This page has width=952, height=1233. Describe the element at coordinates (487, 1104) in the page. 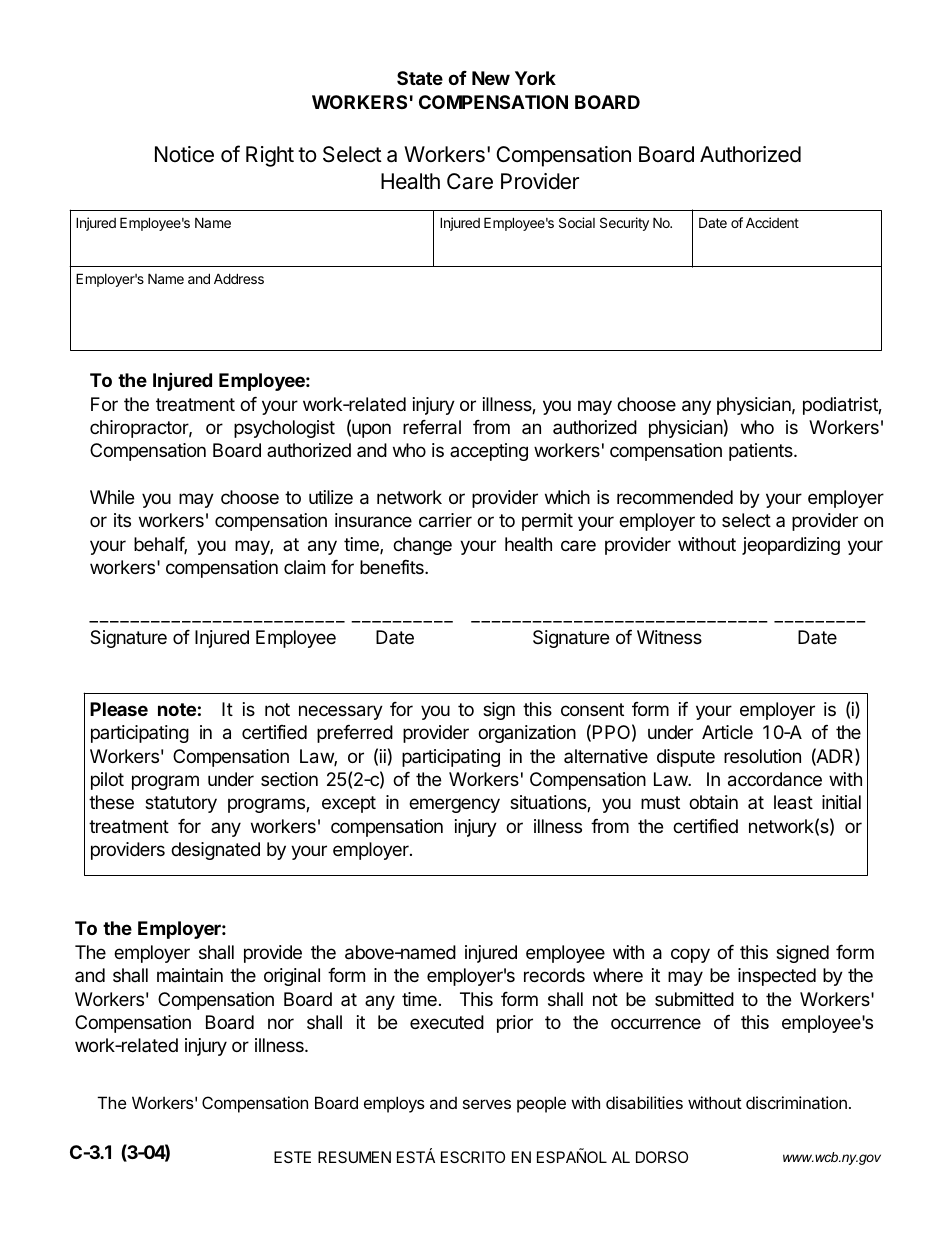

I see `serves` at that location.
